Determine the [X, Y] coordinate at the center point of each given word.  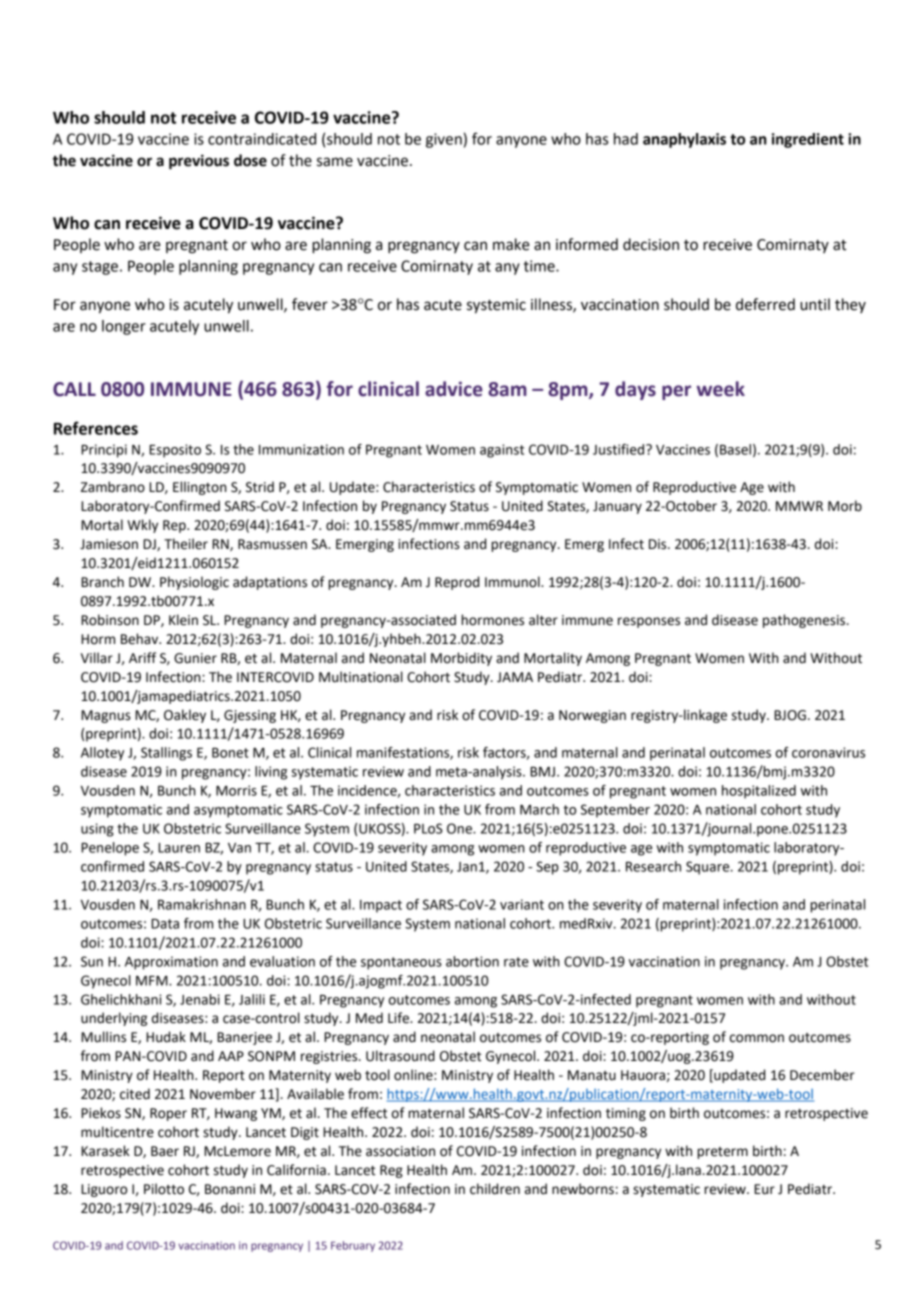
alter [543, 620]
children [495, 1189]
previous [199, 162]
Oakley [185, 716]
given [444, 140]
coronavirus [828, 752]
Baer [165, 1151]
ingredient [808, 140]
